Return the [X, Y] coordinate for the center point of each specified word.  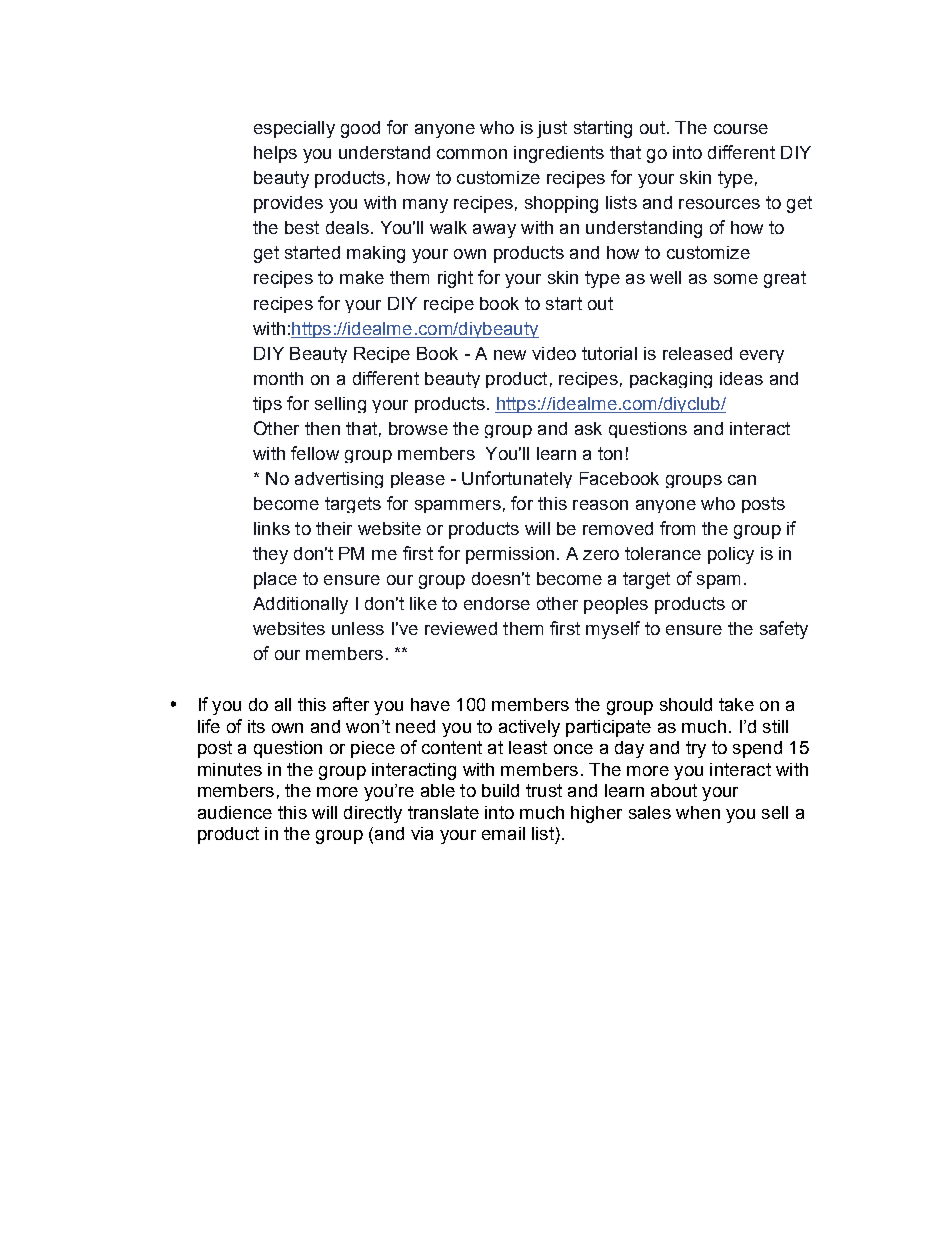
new [510, 355]
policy [731, 555]
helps [275, 154]
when [698, 812]
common [472, 154]
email [503, 833]
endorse [497, 603]
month [278, 378]
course [741, 129]
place [275, 580]
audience [235, 812]
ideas [741, 378]
